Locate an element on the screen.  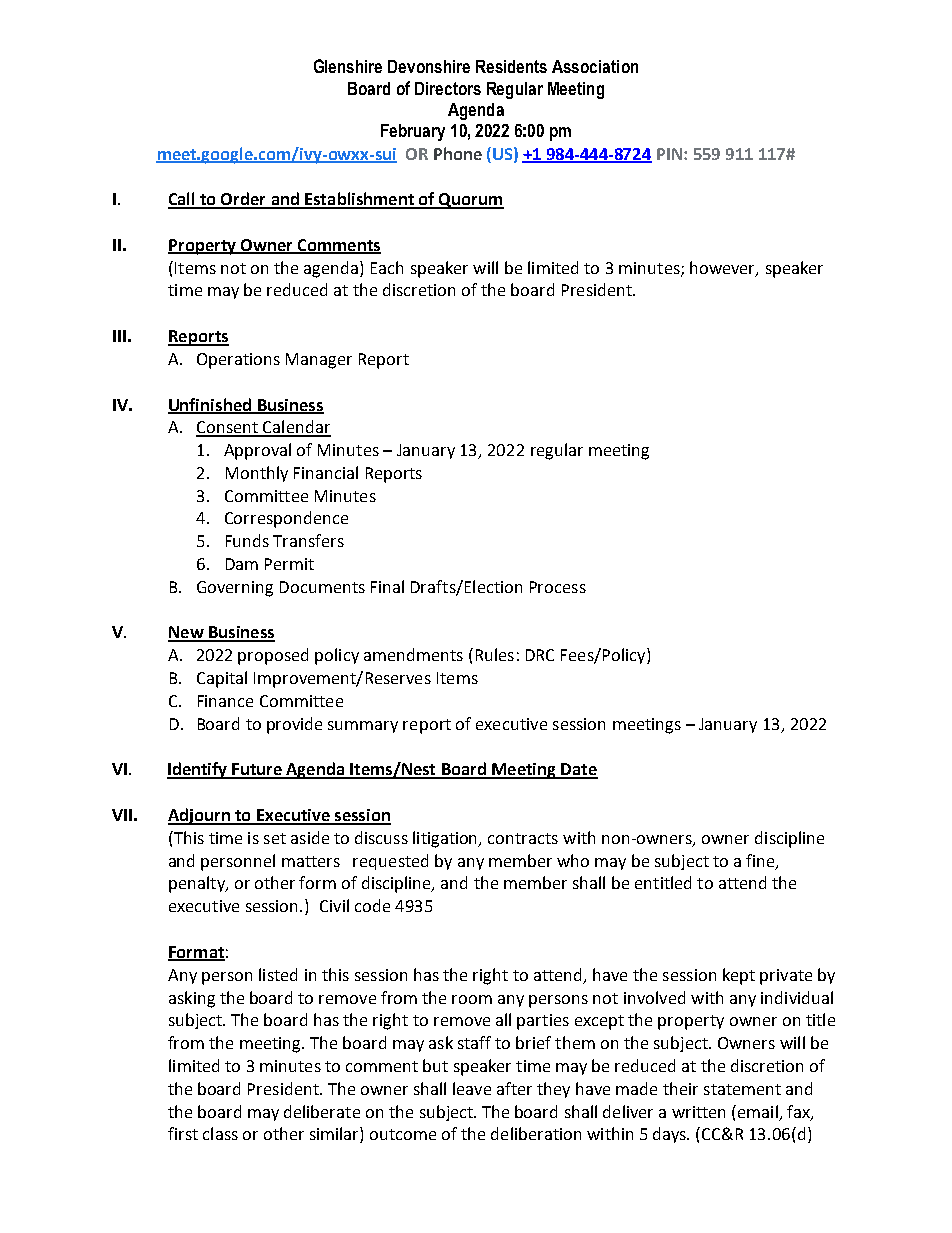
Directors is located at coordinates (448, 88).
